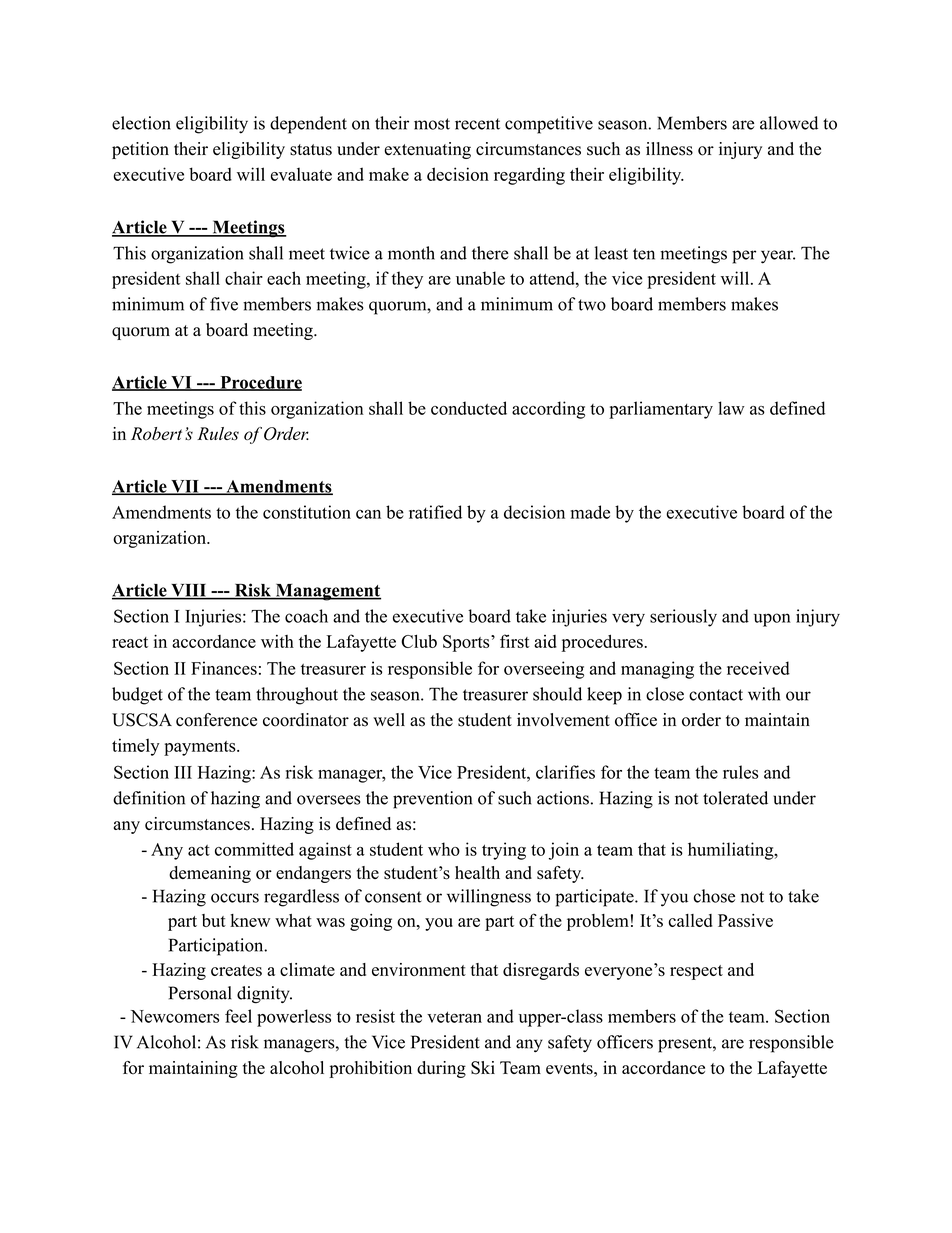 The image size is (952, 1233). What do you see at coordinates (238, 1016) in the screenshot?
I see `feel` at bounding box center [238, 1016].
